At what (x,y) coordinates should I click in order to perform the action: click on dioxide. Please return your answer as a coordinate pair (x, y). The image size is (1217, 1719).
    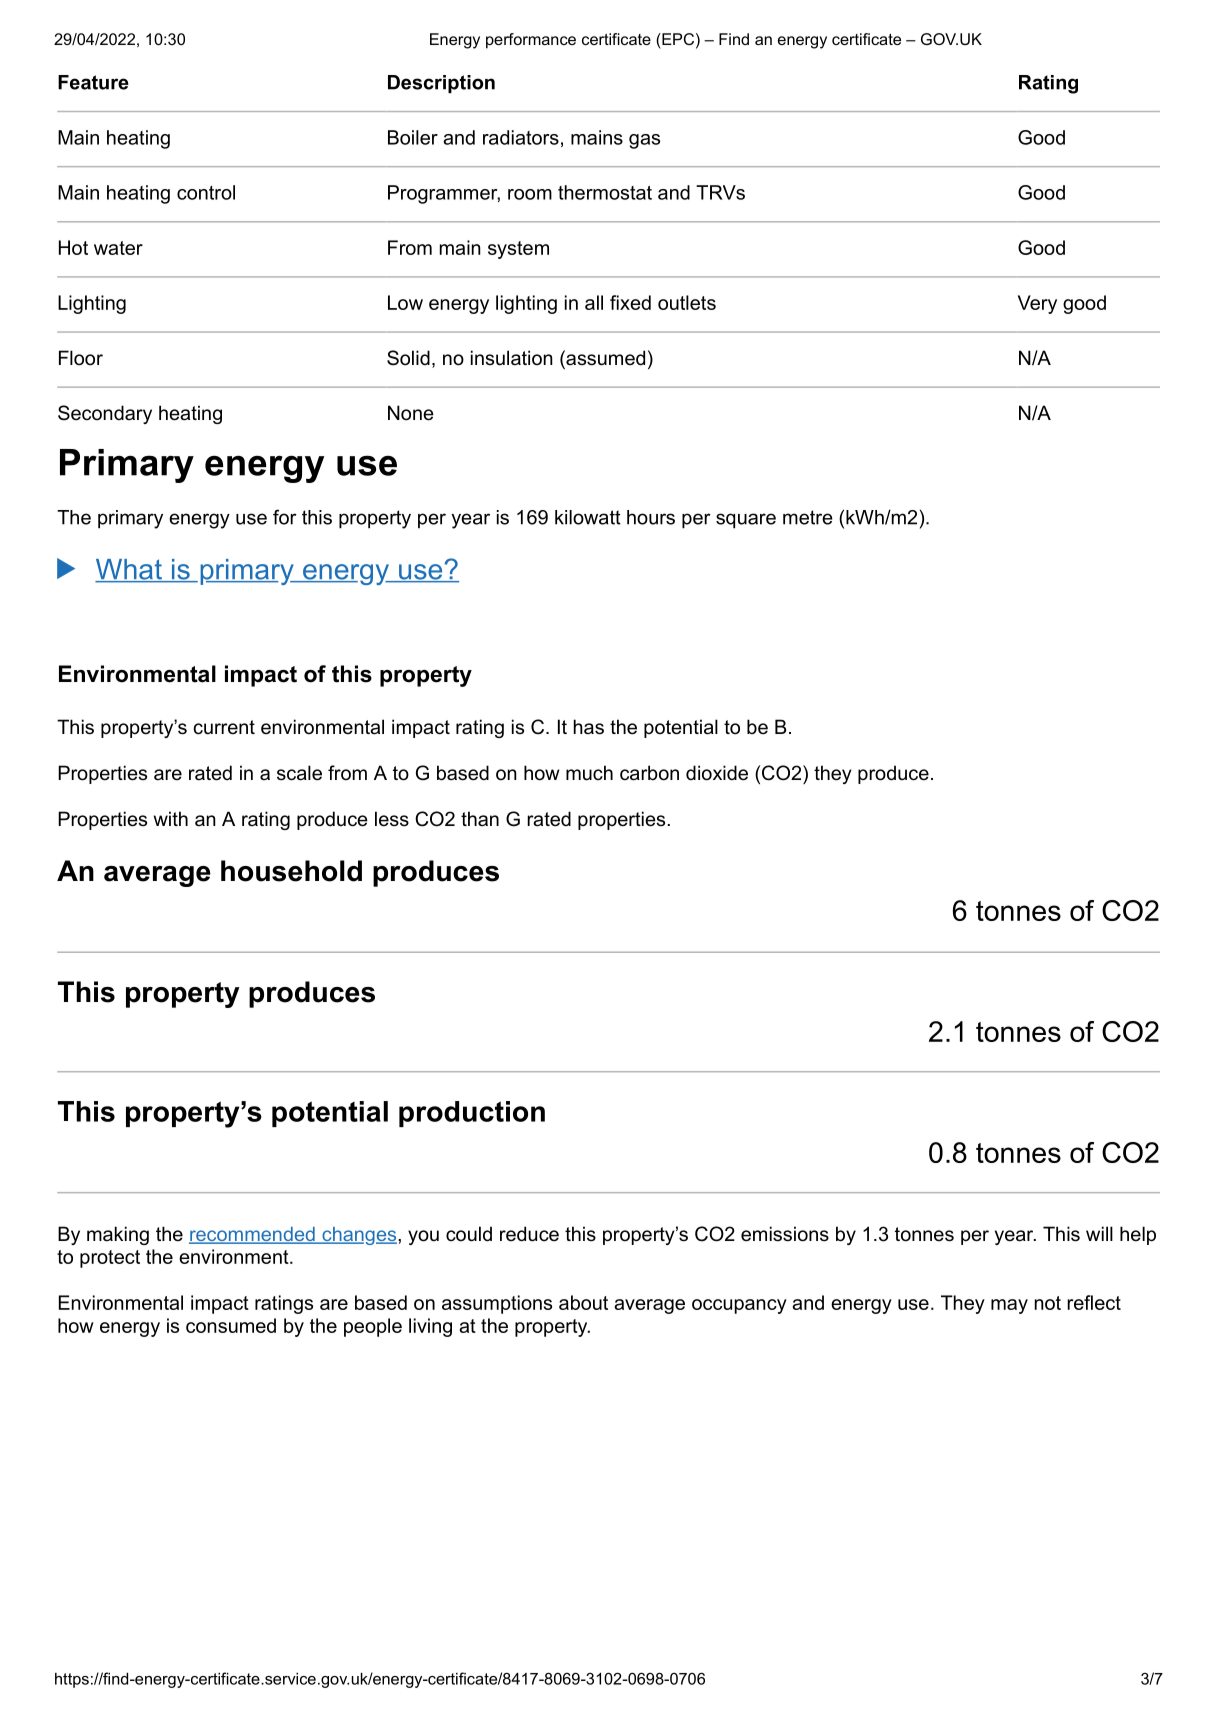
    Looking at the image, I should click on (717, 773).
